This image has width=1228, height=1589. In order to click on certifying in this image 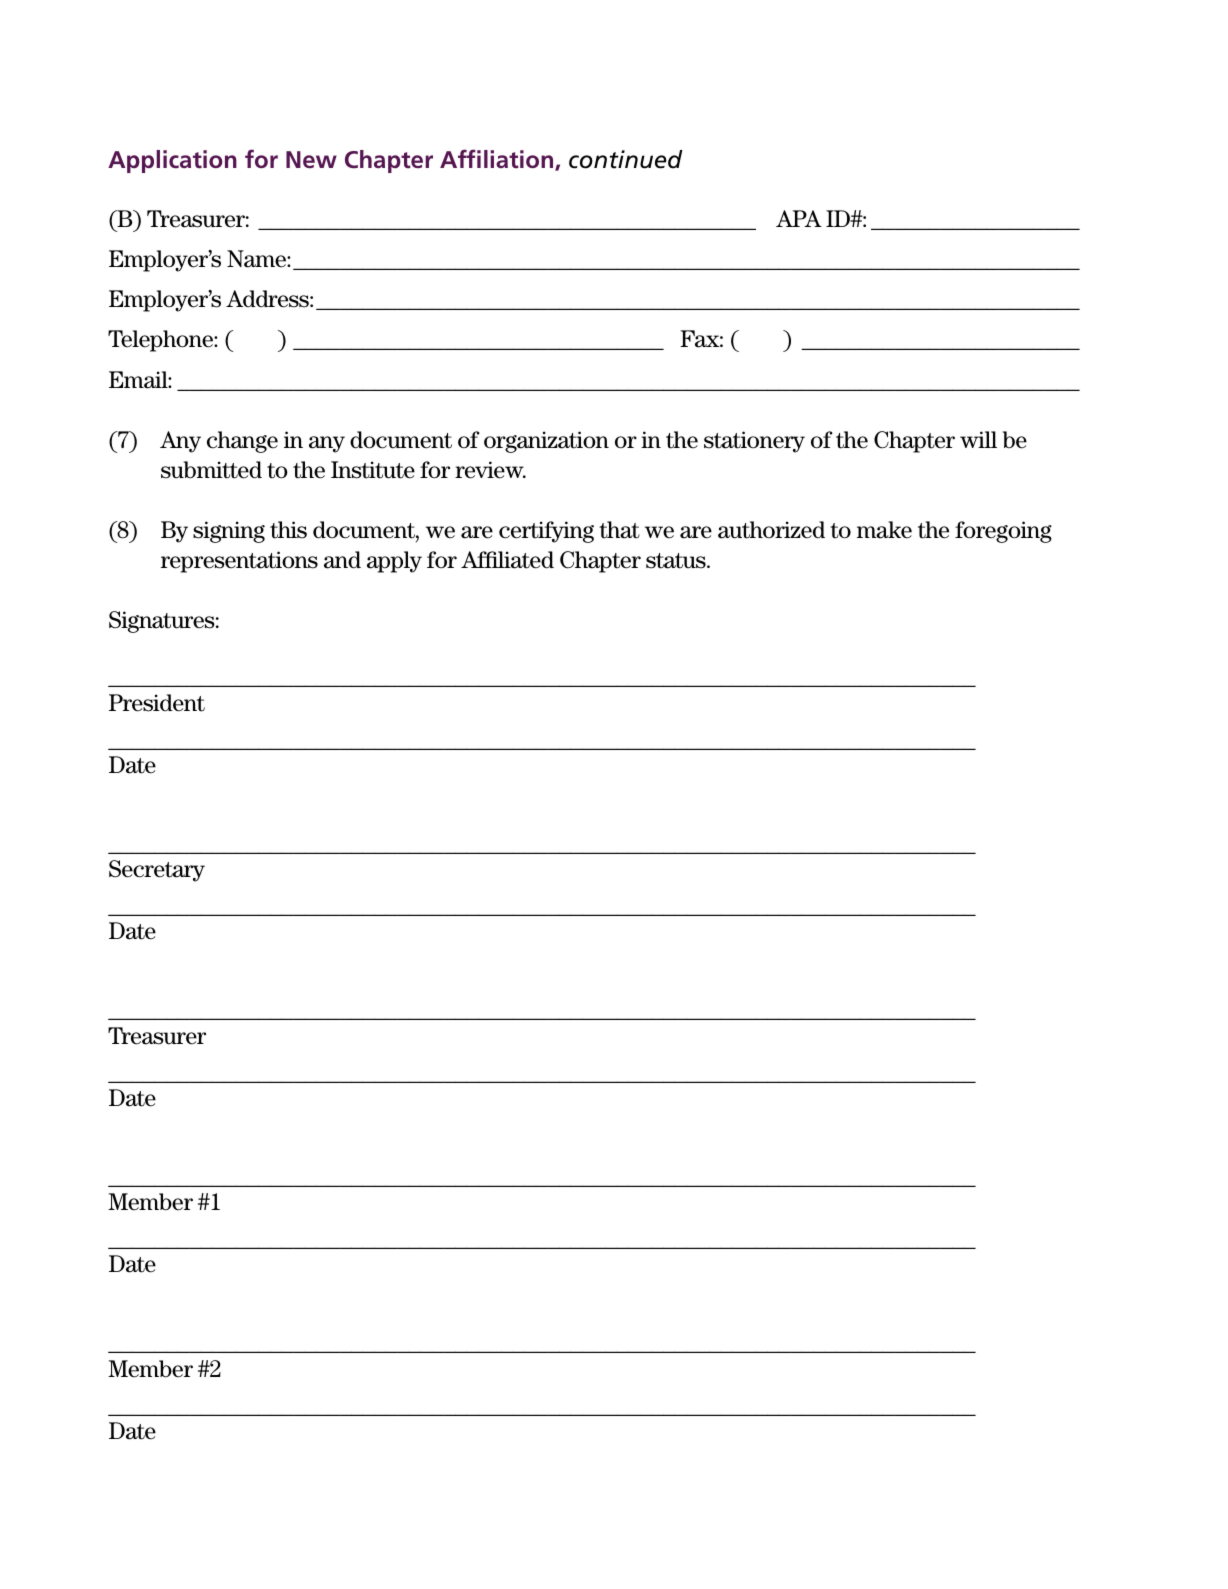, I will do `click(546, 532)`.
